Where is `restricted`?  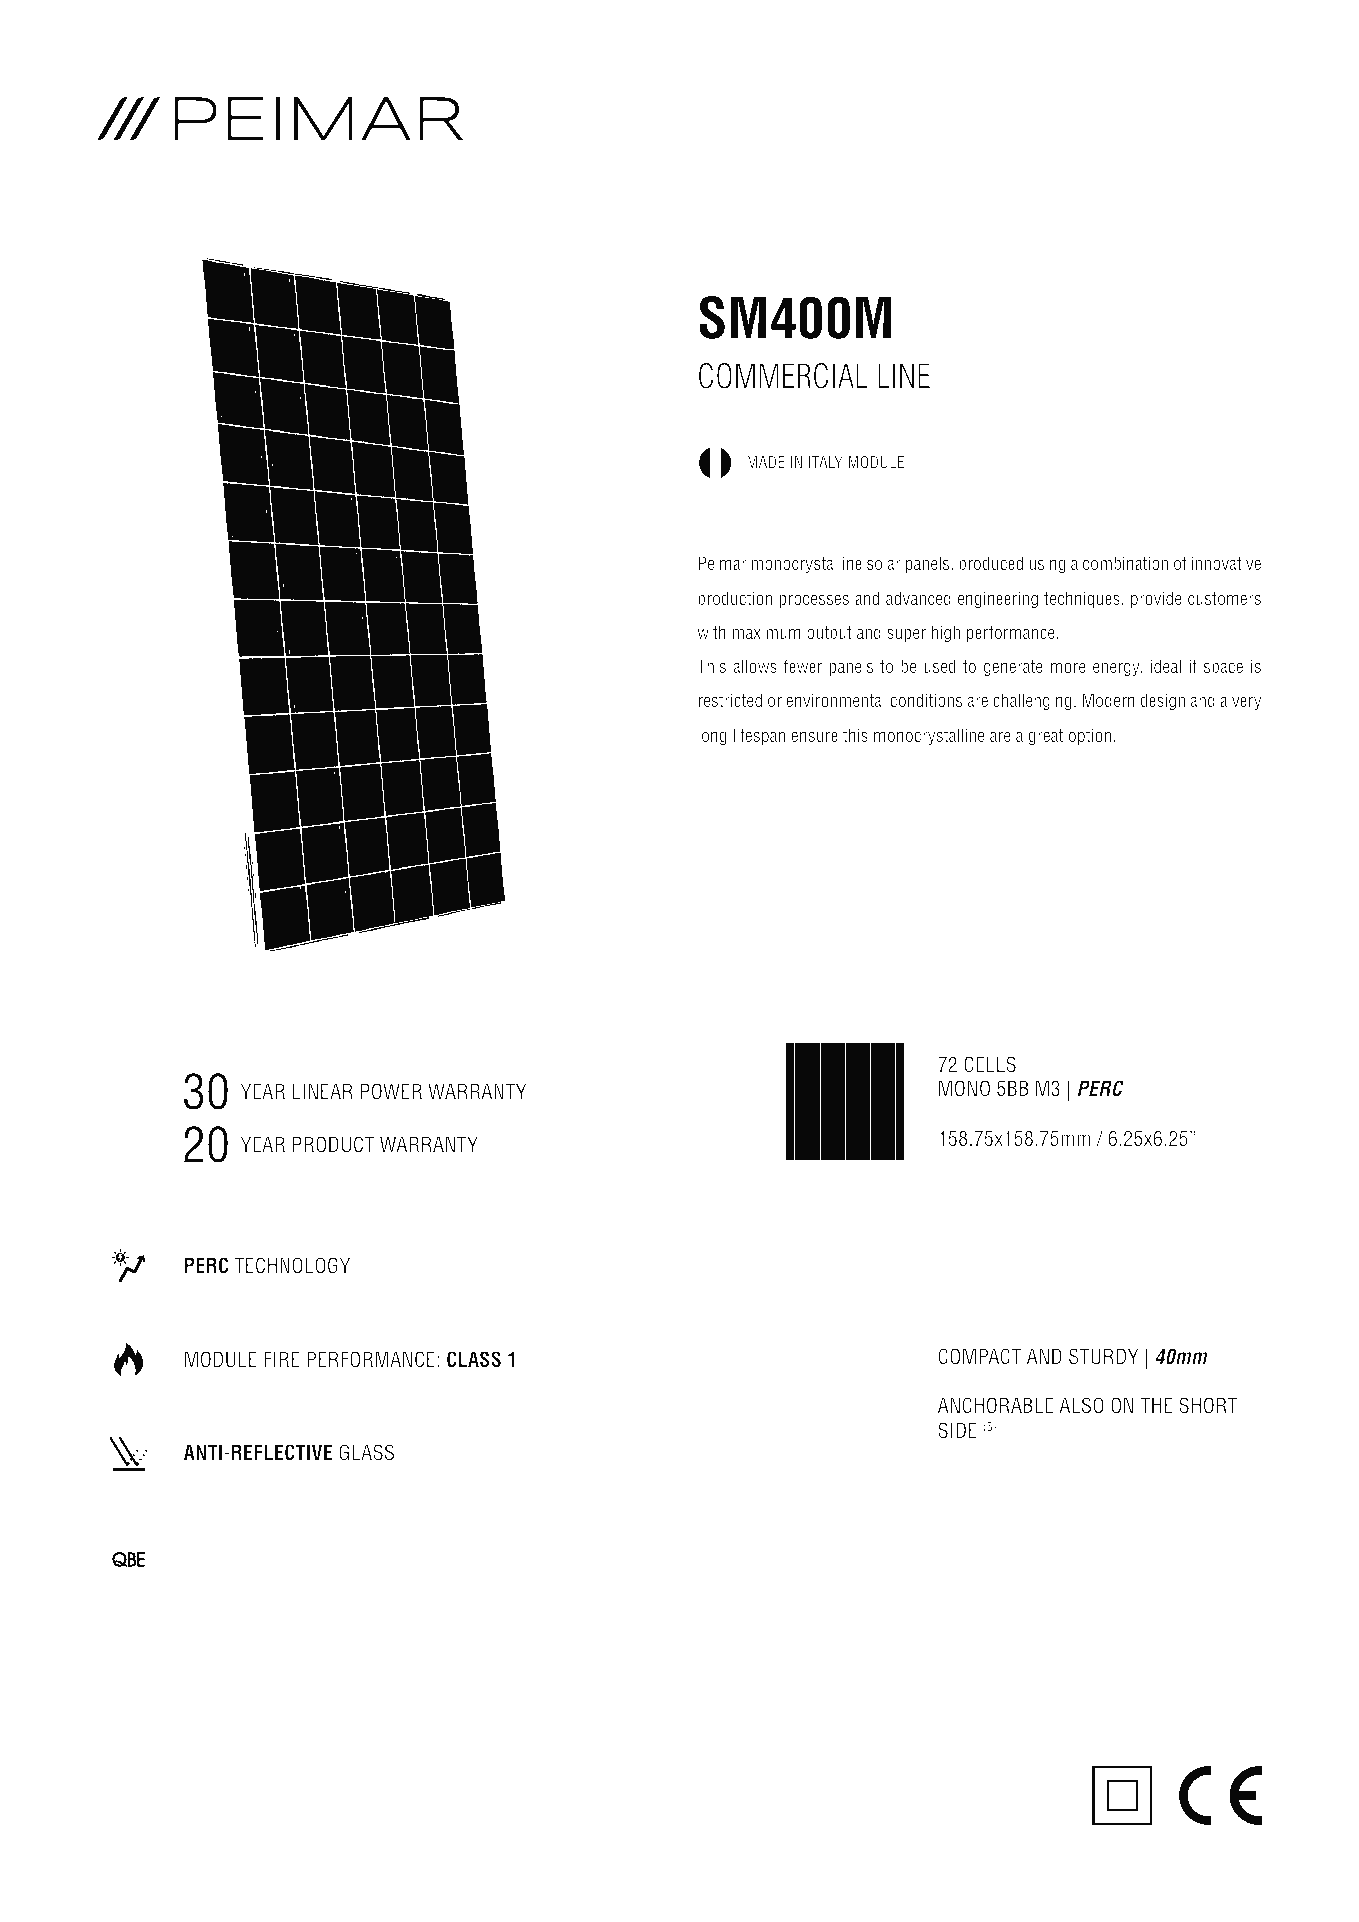
restricted is located at coordinates (730, 700).
